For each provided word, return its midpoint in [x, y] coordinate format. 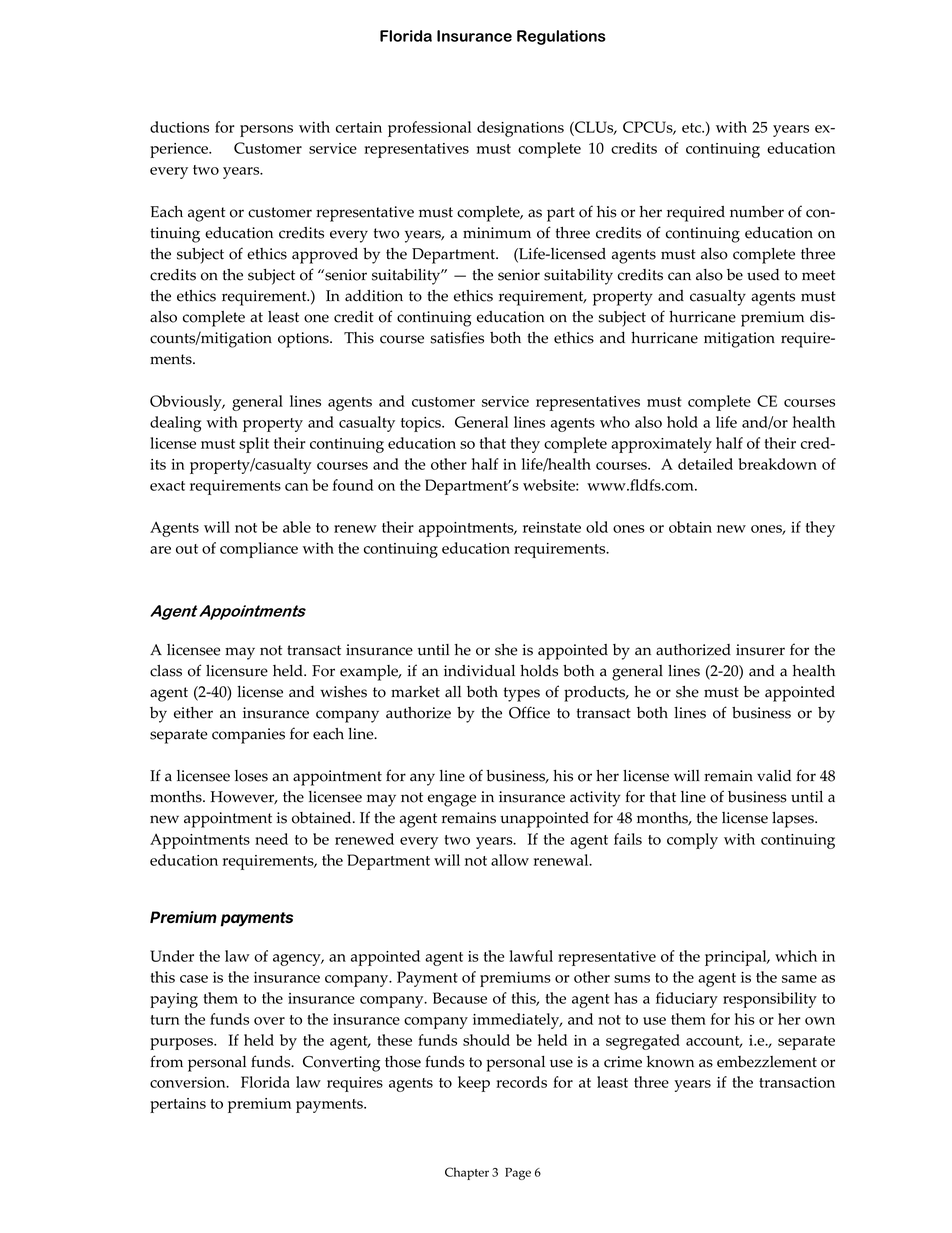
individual [479, 671]
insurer [760, 650]
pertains [178, 1105]
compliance [259, 550]
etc [693, 128]
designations [520, 129]
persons [266, 131]
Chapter [467, 1173]
